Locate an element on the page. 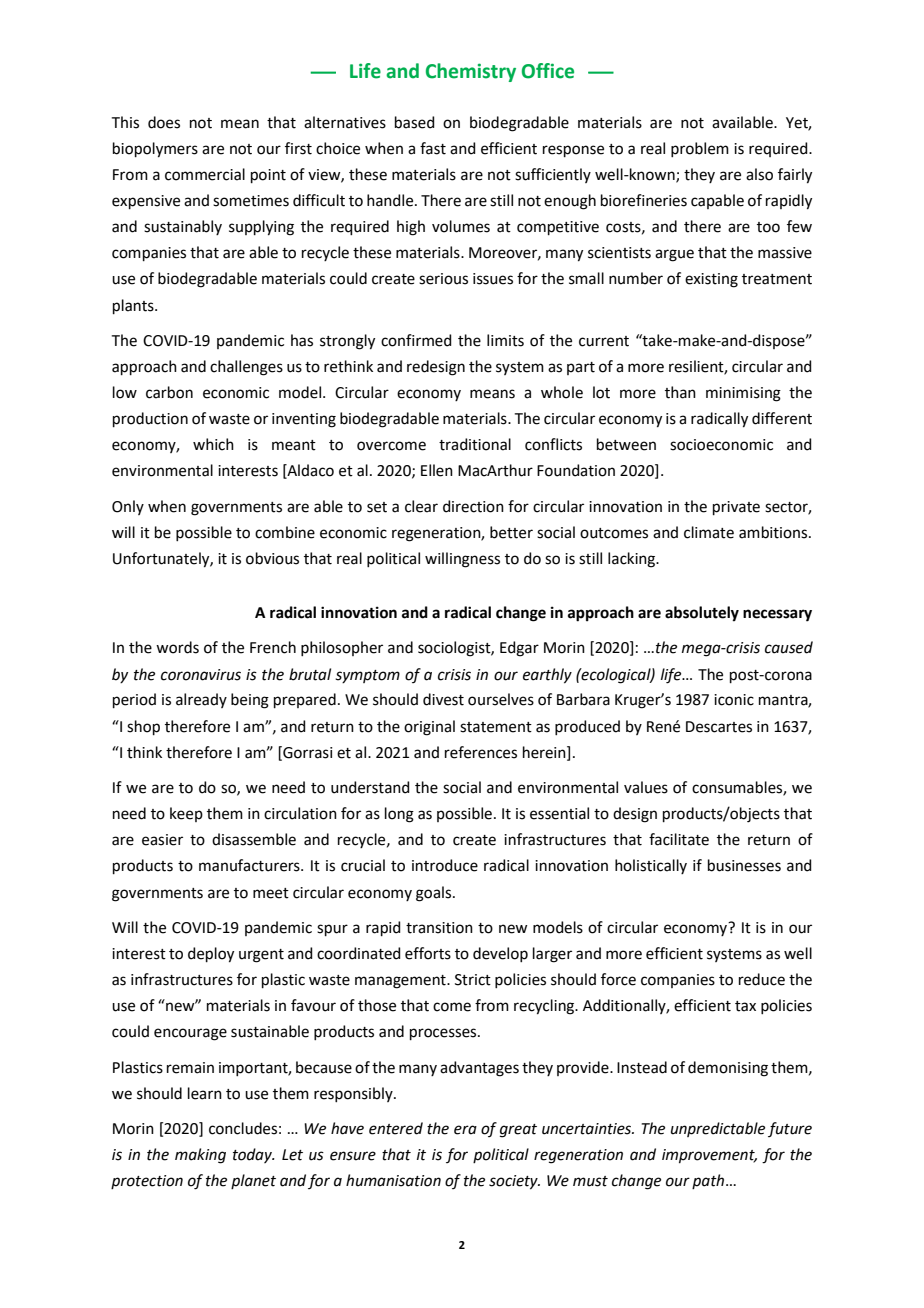 The height and width of the document is (1308, 924). words is located at coordinates (177, 647).
